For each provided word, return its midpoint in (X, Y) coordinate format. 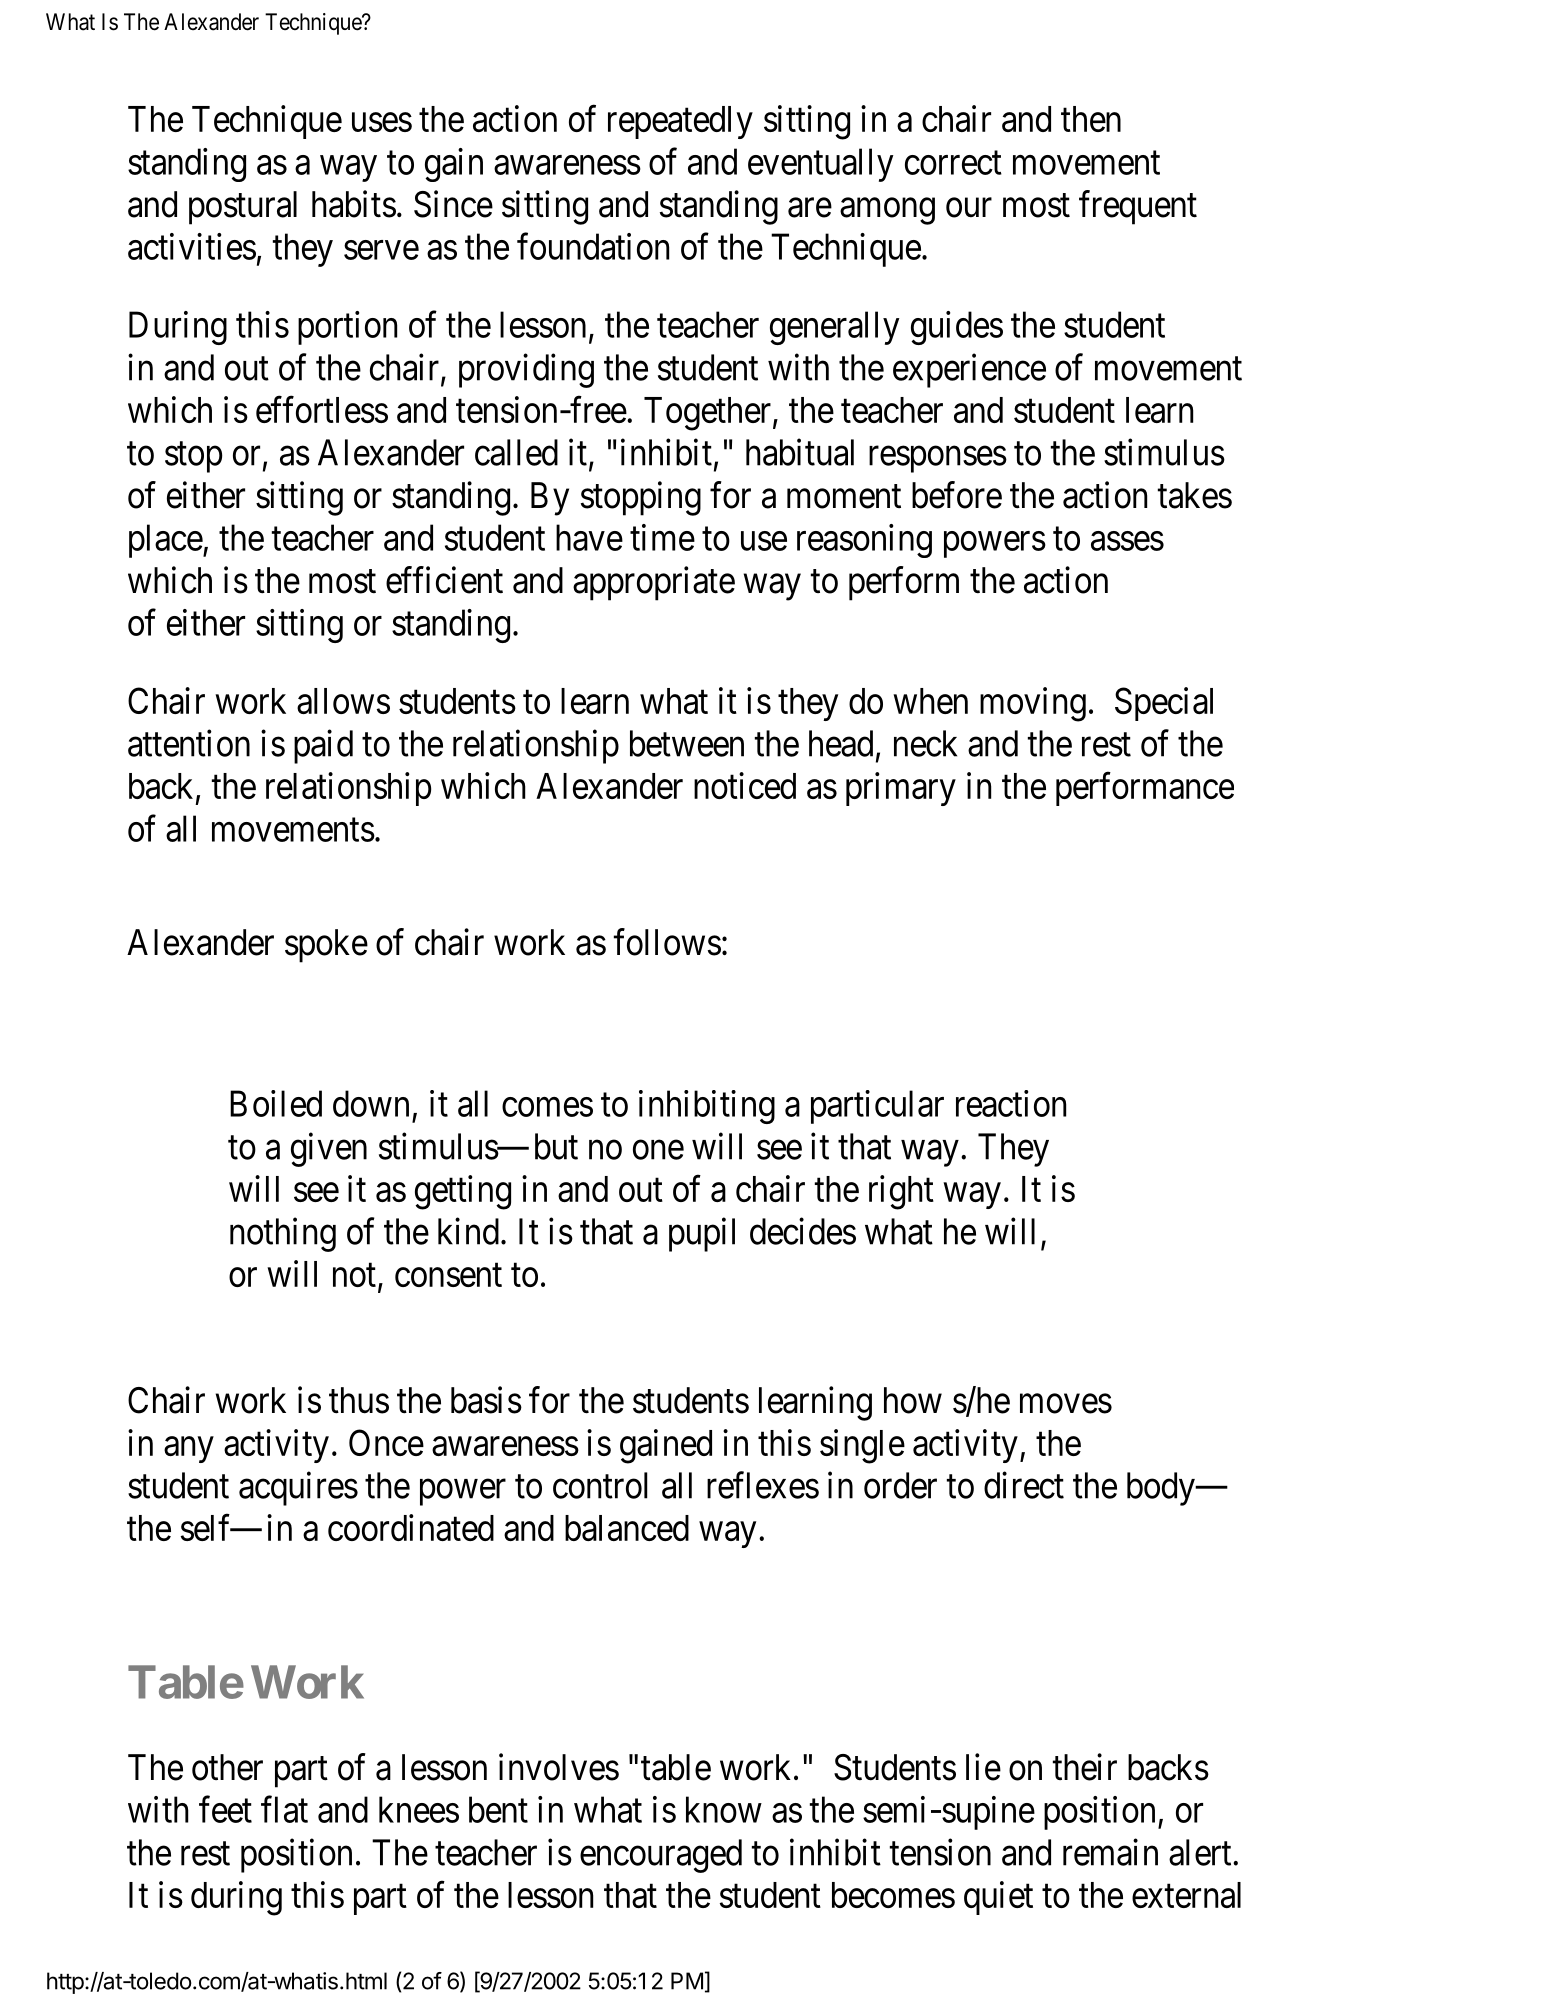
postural (243, 208)
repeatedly (680, 122)
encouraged (661, 1856)
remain (1110, 1852)
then (1091, 119)
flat (284, 1809)
